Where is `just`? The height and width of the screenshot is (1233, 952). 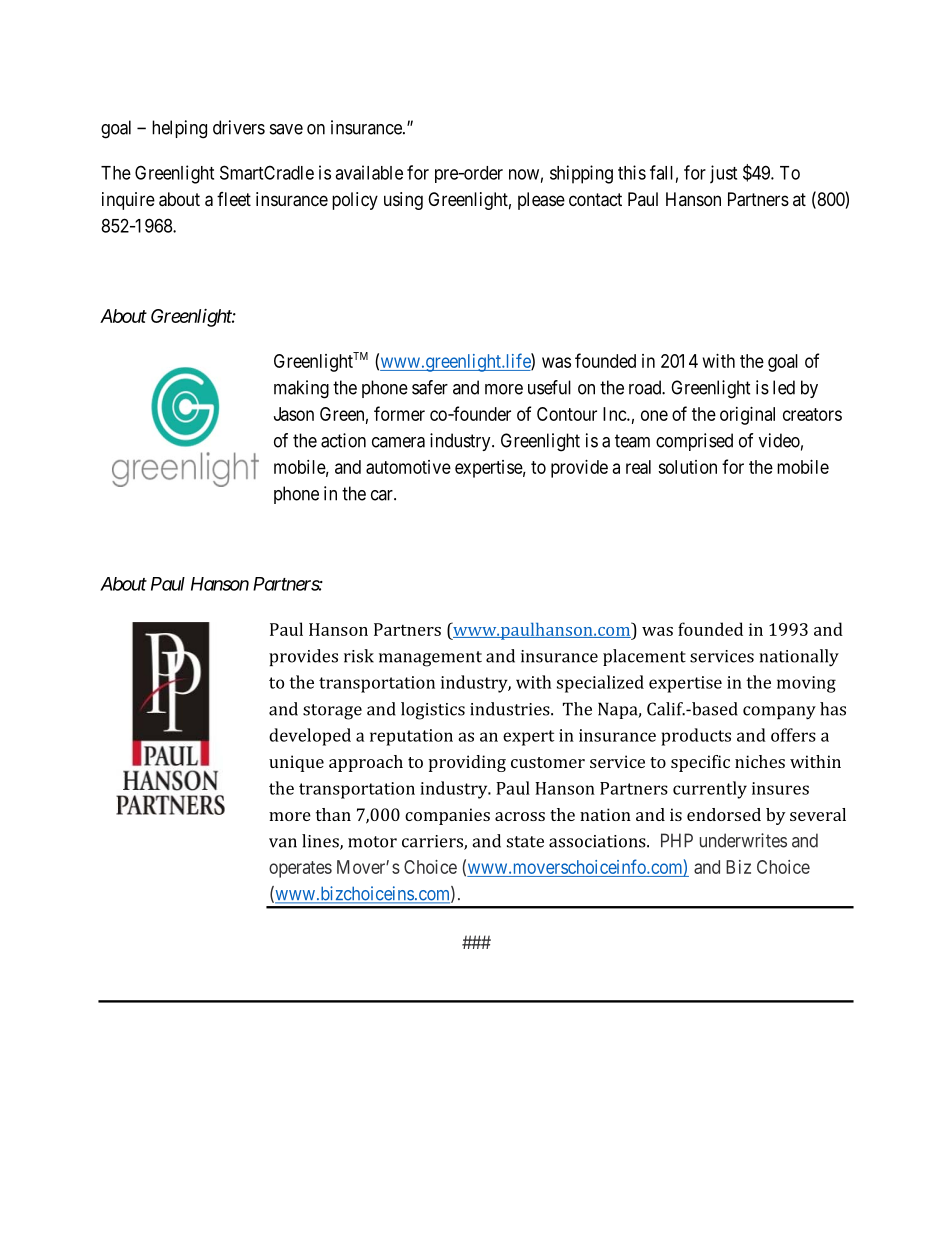
just is located at coordinates (723, 174).
